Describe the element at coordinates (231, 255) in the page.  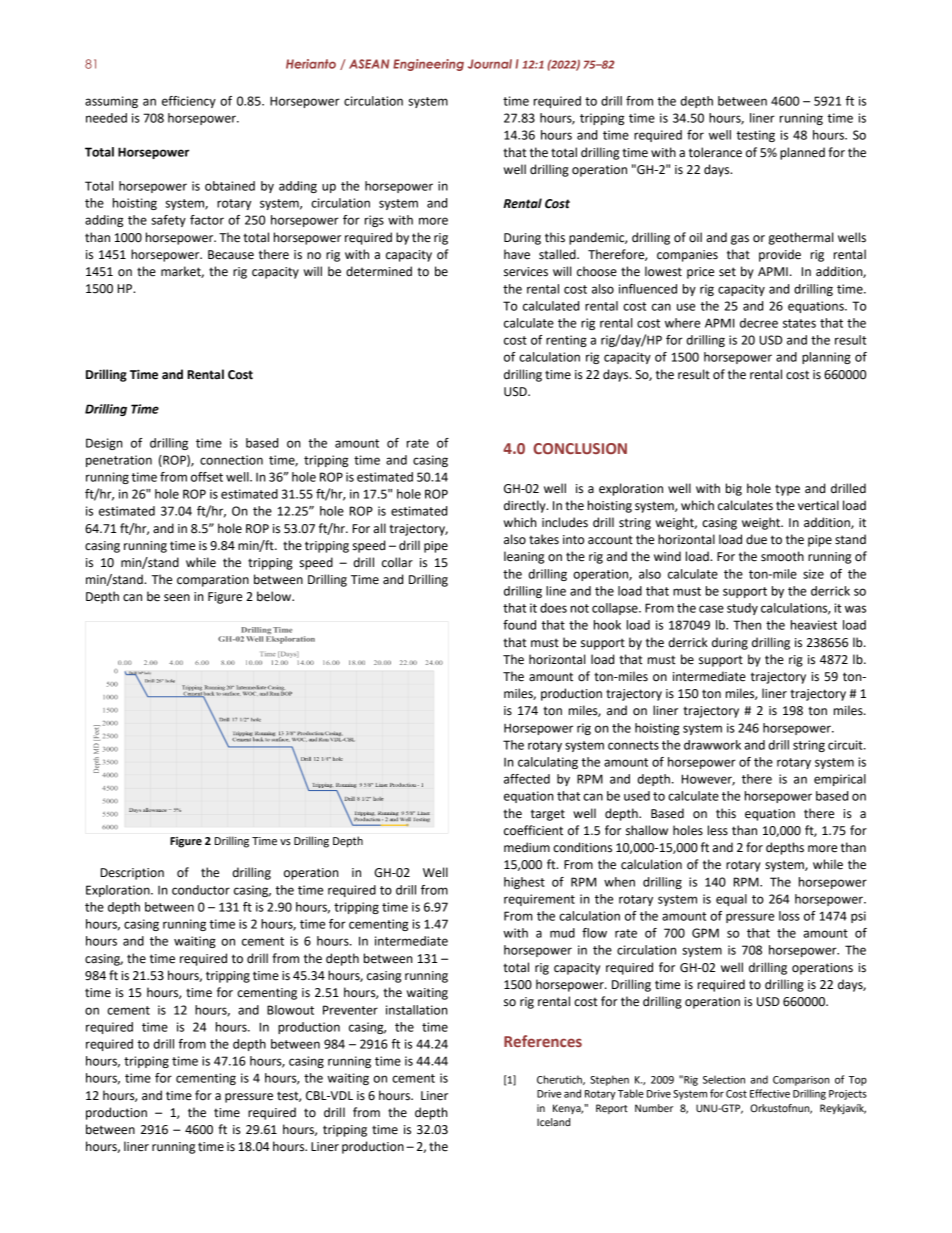
I see `Because` at that location.
